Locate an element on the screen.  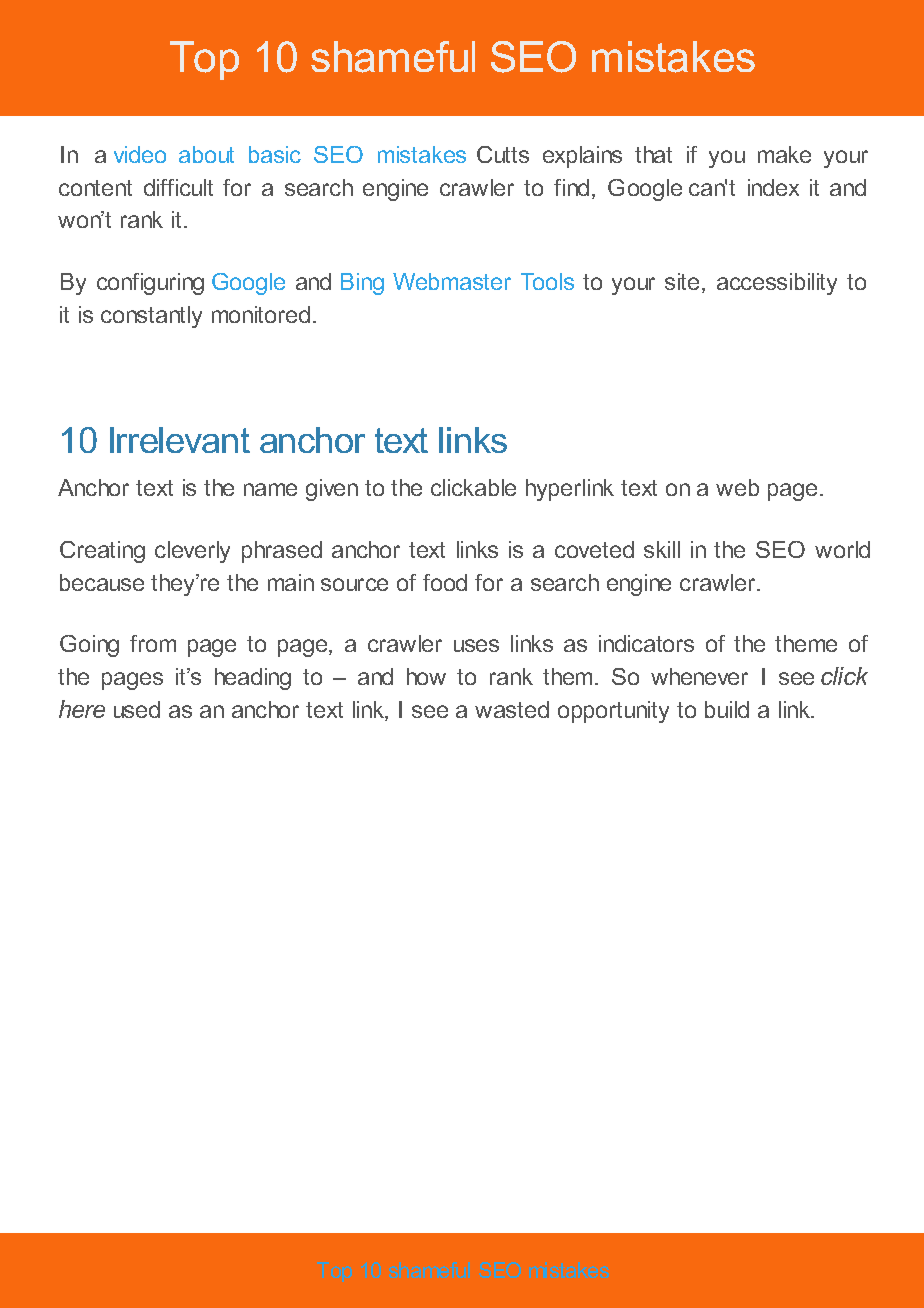
Webmaster is located at coordinates (452, 281).
